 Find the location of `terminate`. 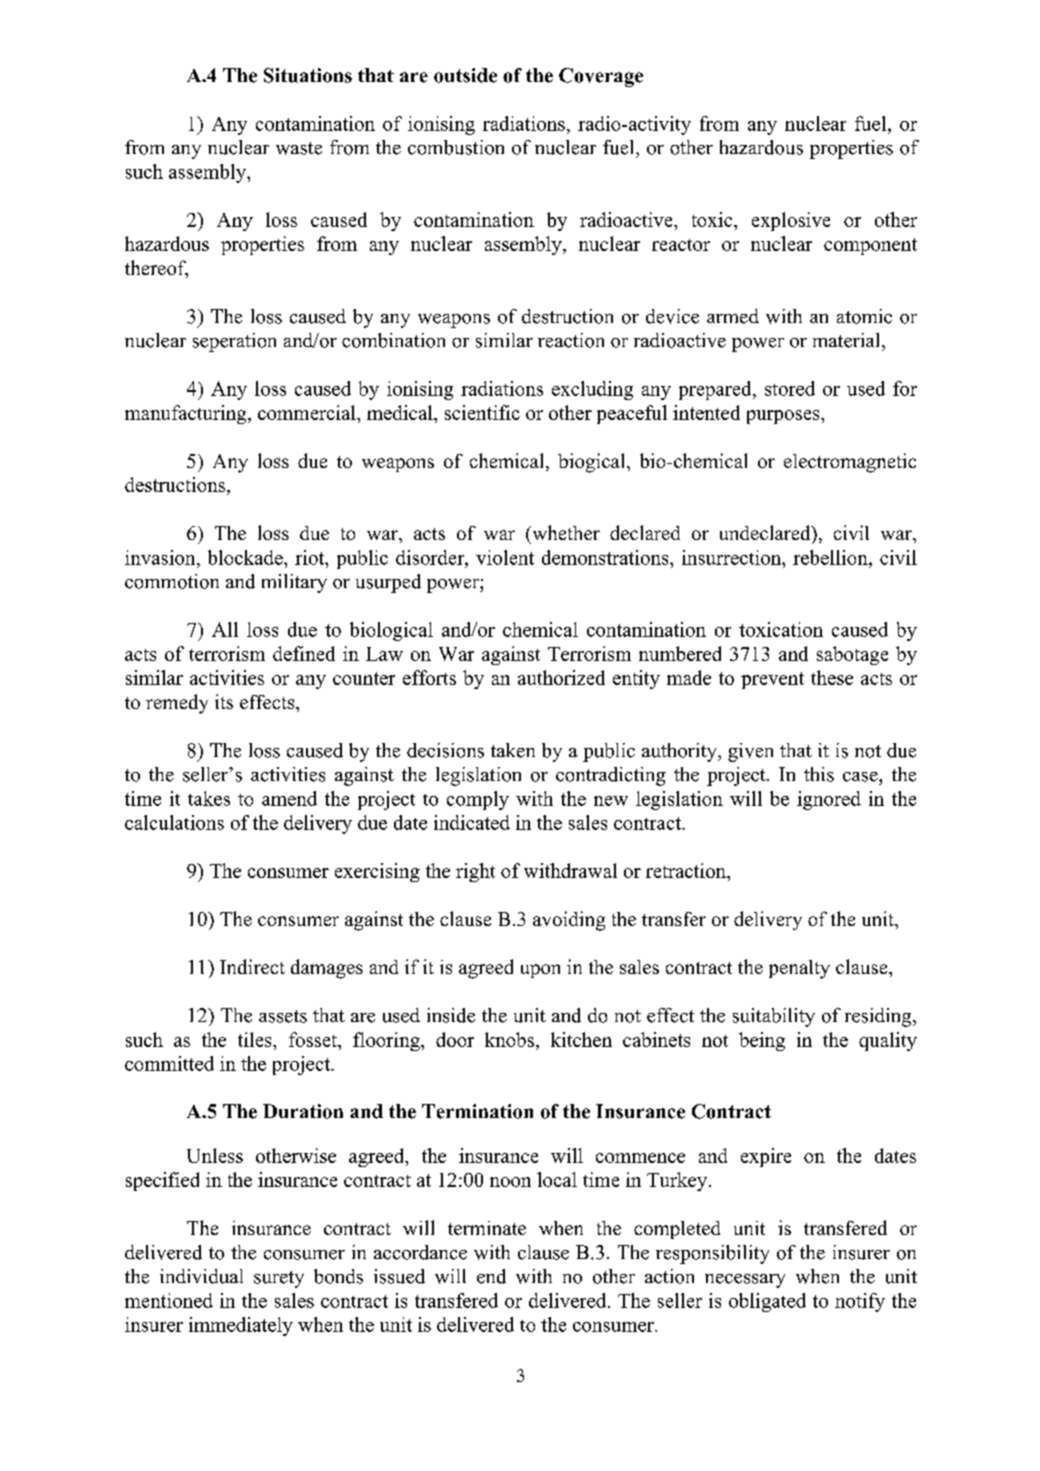

terminate is located at coordinates (487, 1228).
